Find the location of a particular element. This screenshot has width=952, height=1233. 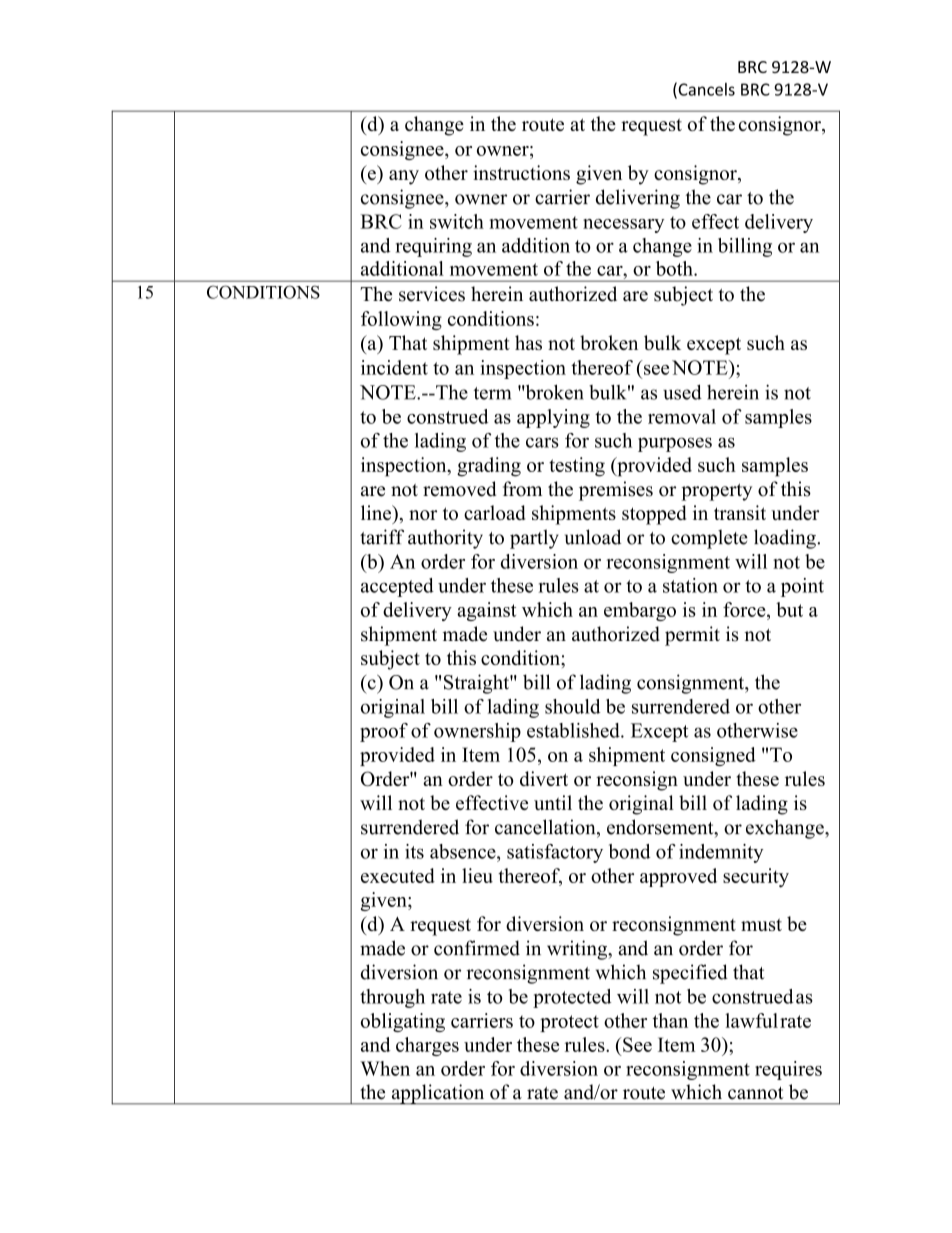

necessary is located at coordinates (624, 226).
